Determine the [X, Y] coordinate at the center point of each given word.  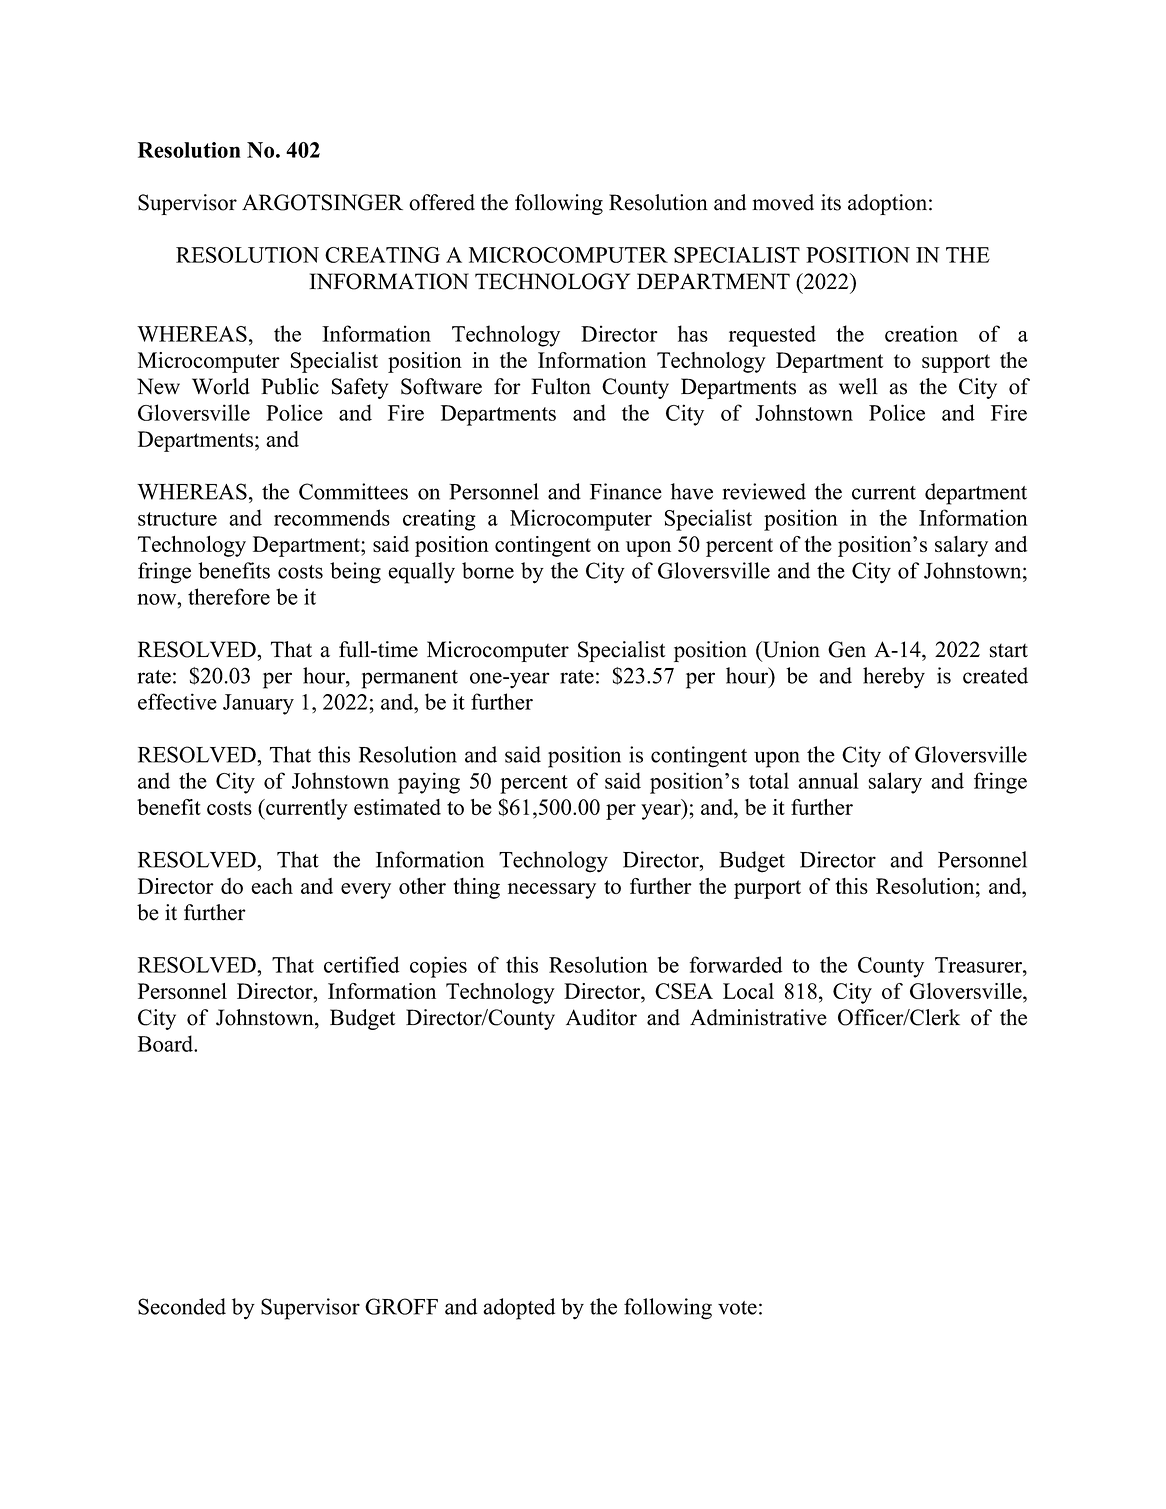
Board [167, 1043]
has [693, 333]
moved [783, 202]
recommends [332, 517]
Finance [626, 491]
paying [429, 783]
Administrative [758, 1017]
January [258, 704]
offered [442, 202]
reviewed [764, 491]
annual [828, 780]
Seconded [182, 1306]
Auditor [601, 1017]
